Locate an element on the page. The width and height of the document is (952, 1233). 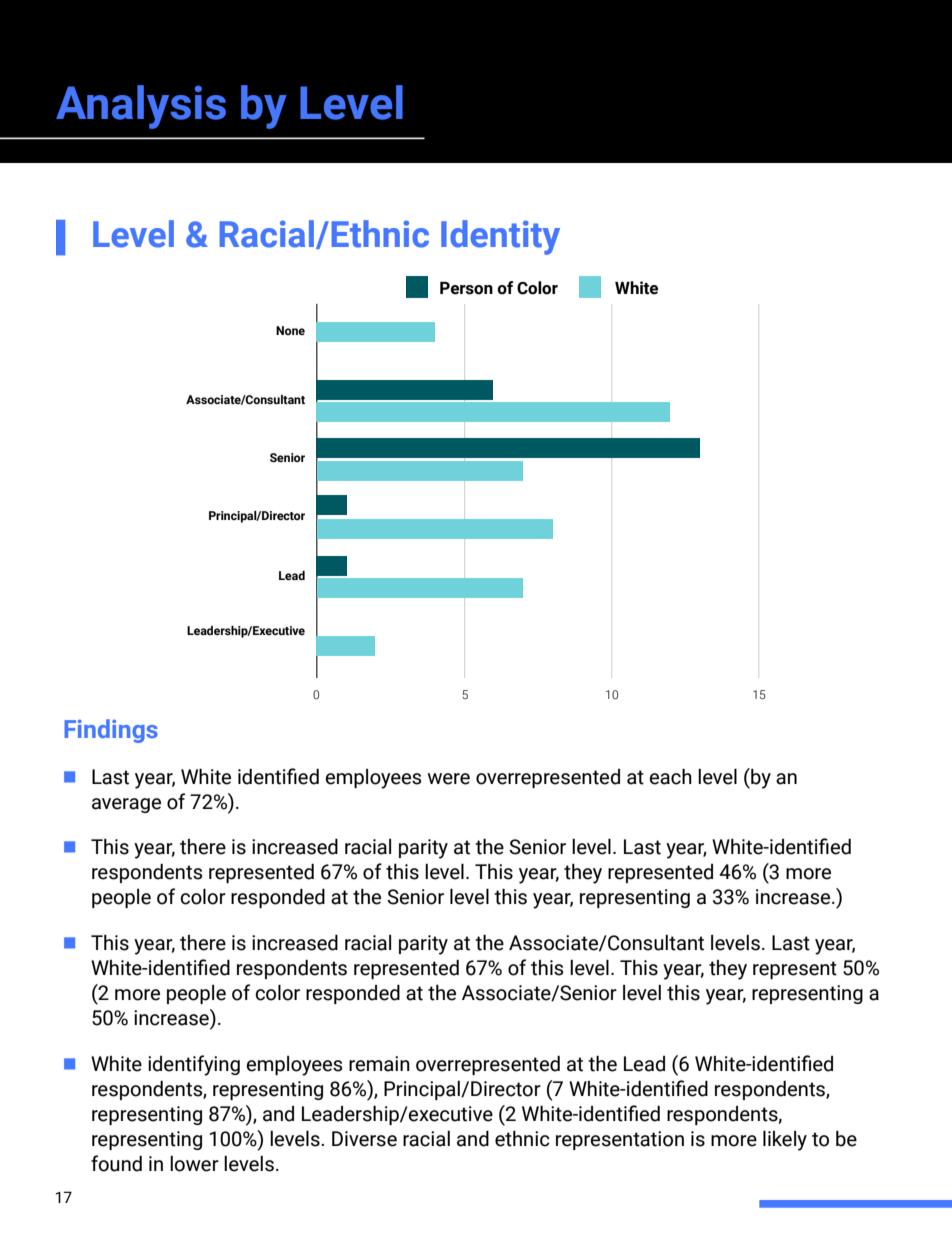
Analysis is located at coordinates (141, 107).
